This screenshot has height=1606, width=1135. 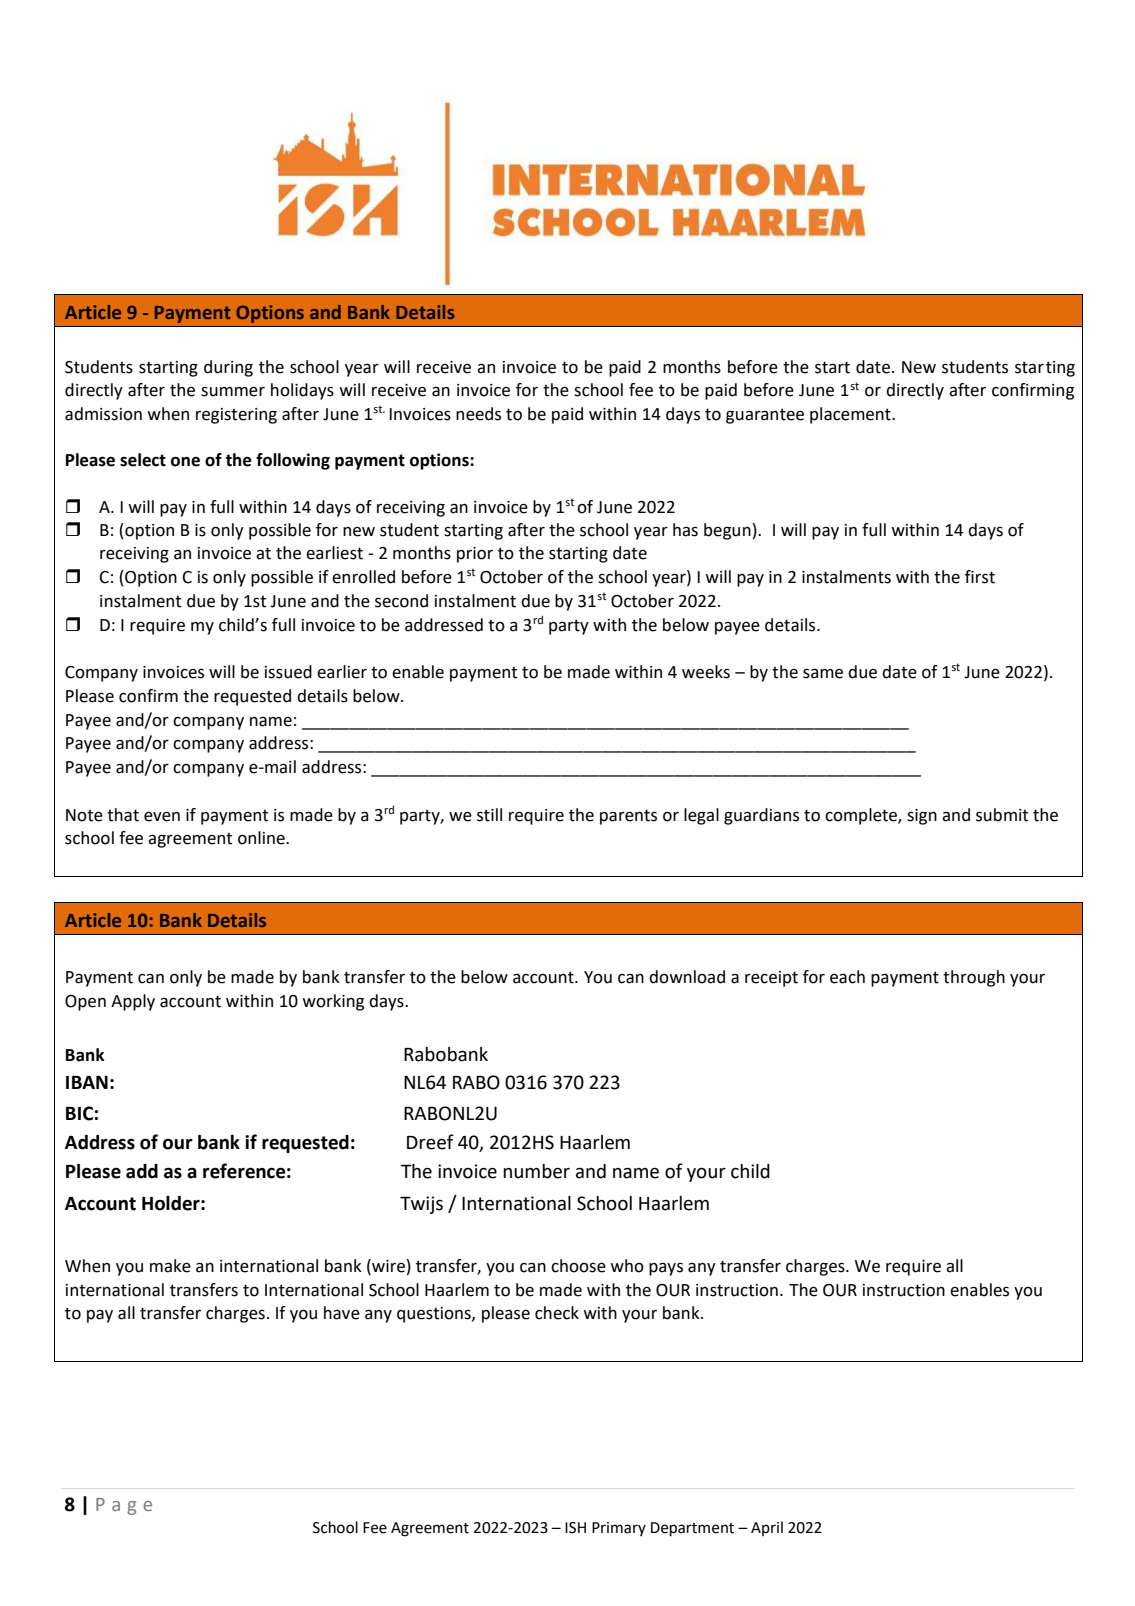 What do you see at coordinates (489, 815) in the screenshot?
I see `still` at bounding box center [489, 815].
